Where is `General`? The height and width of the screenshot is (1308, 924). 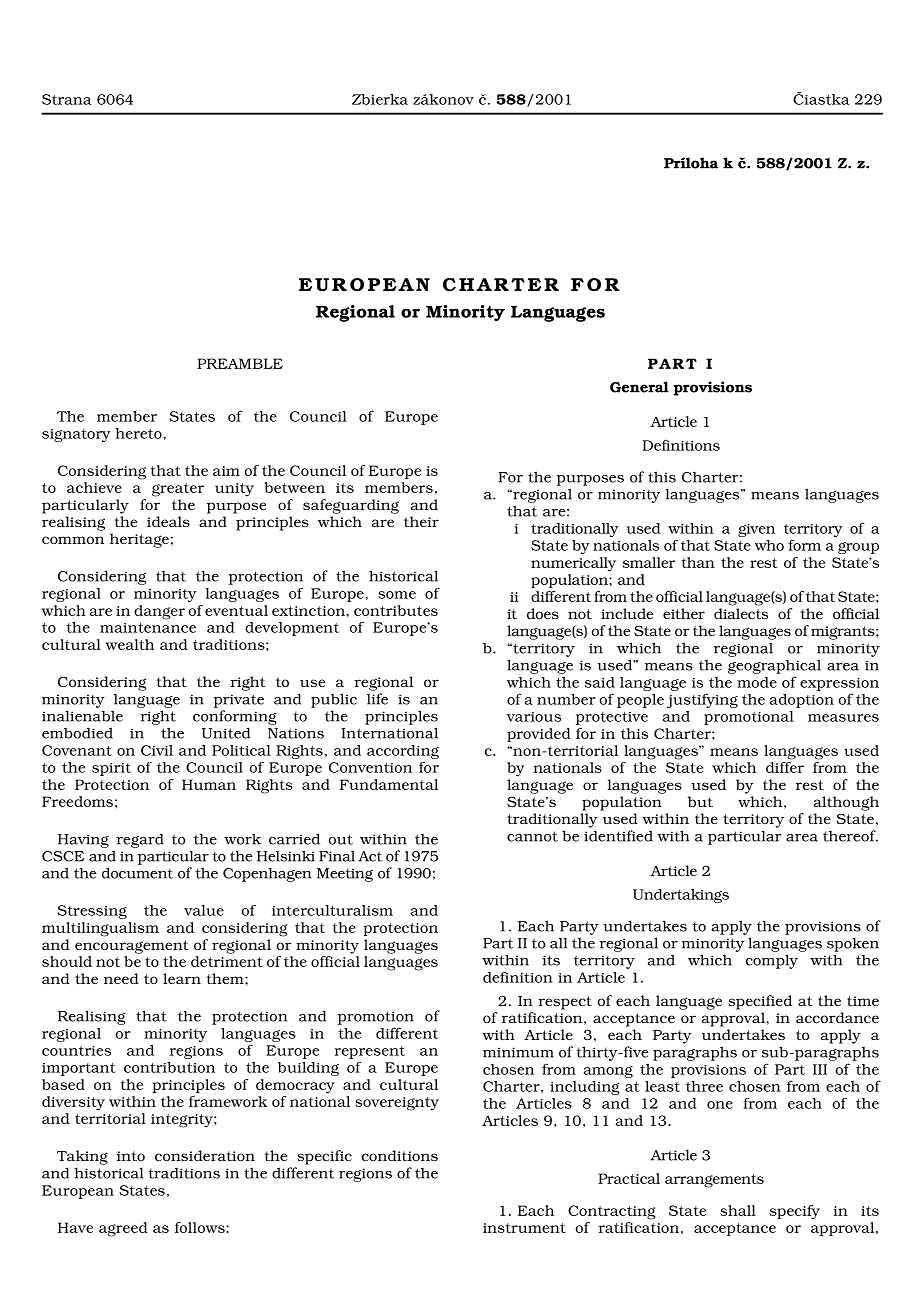 General is located at coordinates (639, 387).
